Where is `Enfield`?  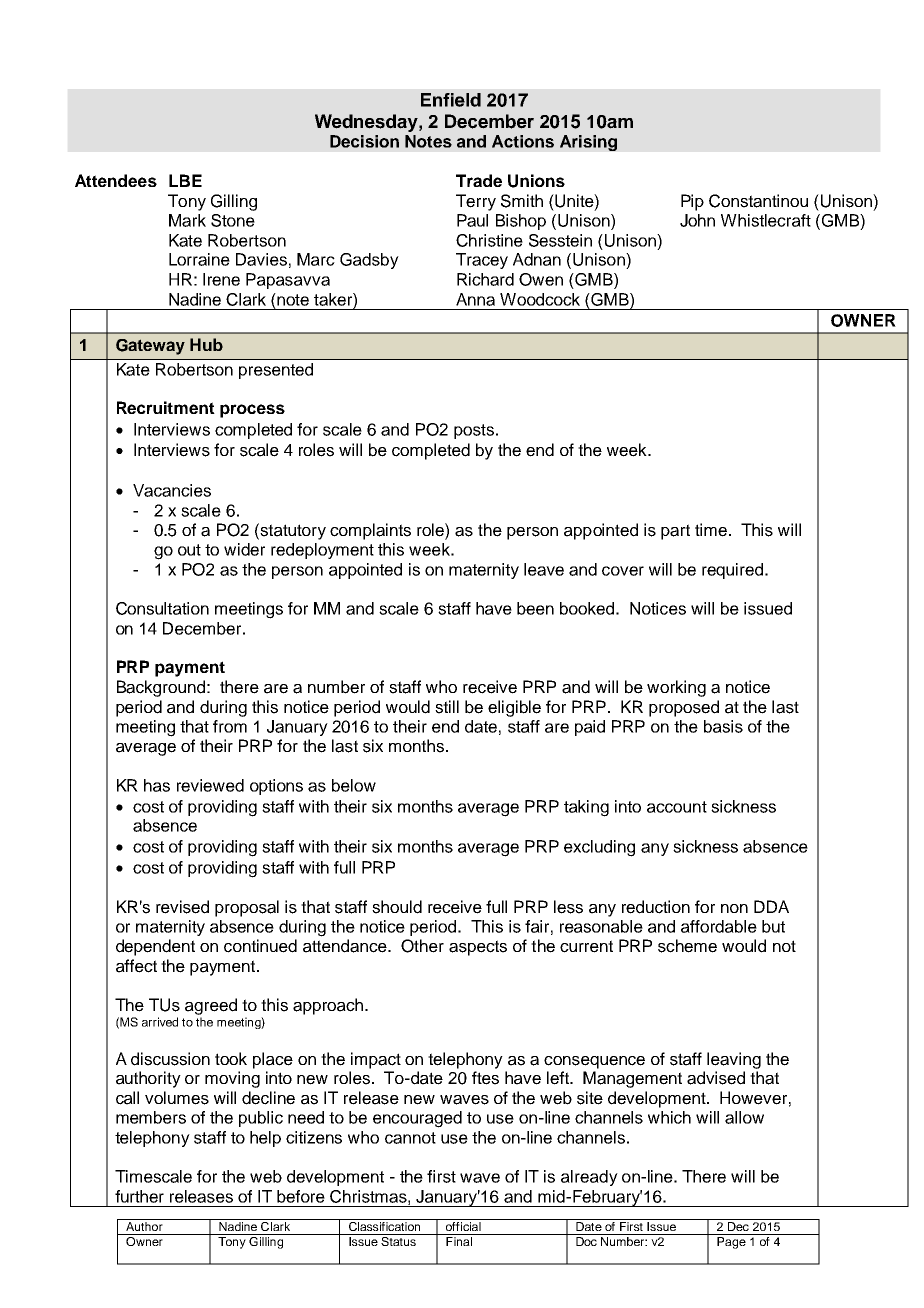
Enfield is located at coordinates (451, 100).
